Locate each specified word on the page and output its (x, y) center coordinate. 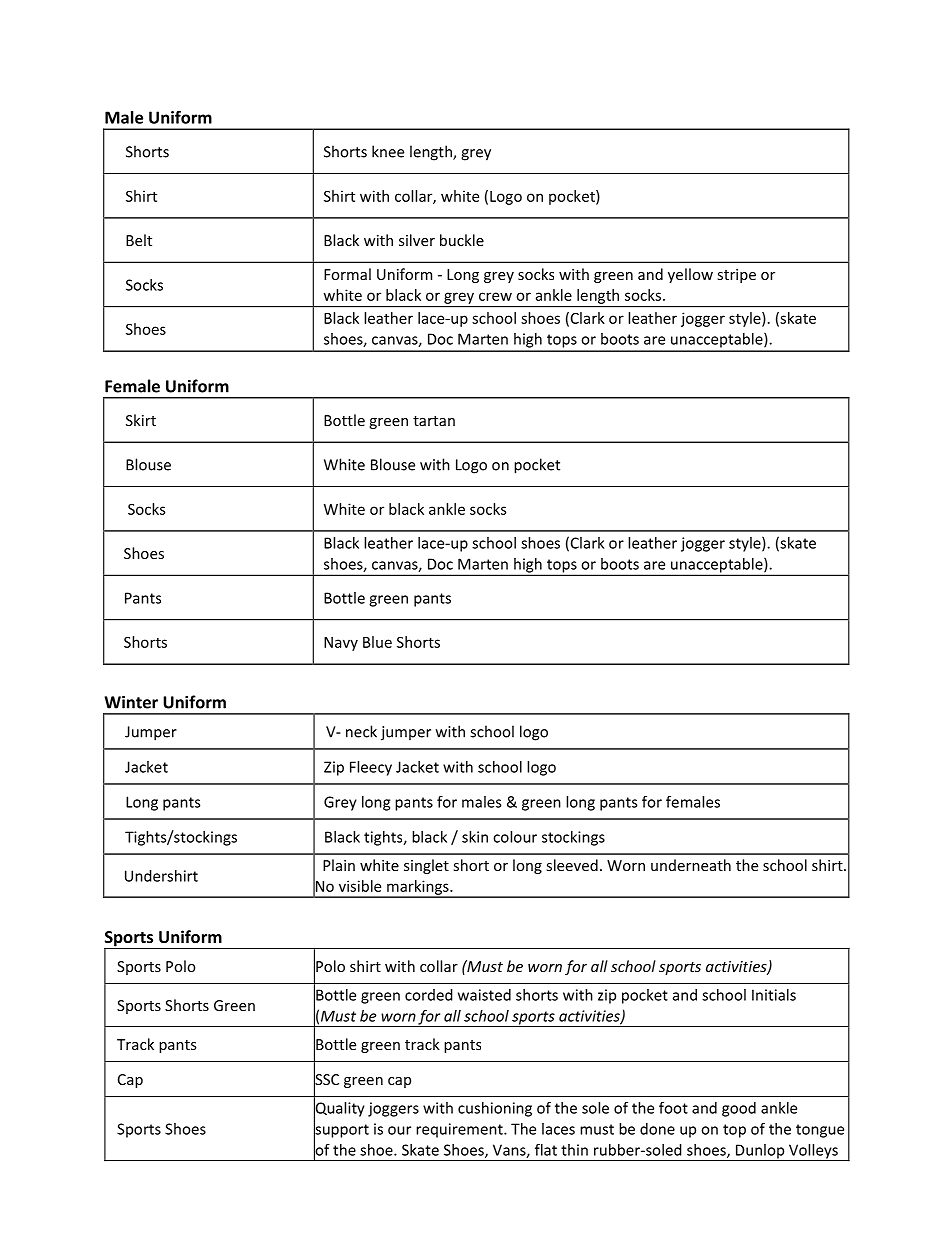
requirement (460, 1130)
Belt (139, 240)
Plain (339, 865)
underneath (691, 865)
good (739, 1109)
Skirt (141, 420)
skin (475, 837)
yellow (690, 275)
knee (388, 151)
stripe (737, 276)
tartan (434, 421)
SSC (326, 1080)
